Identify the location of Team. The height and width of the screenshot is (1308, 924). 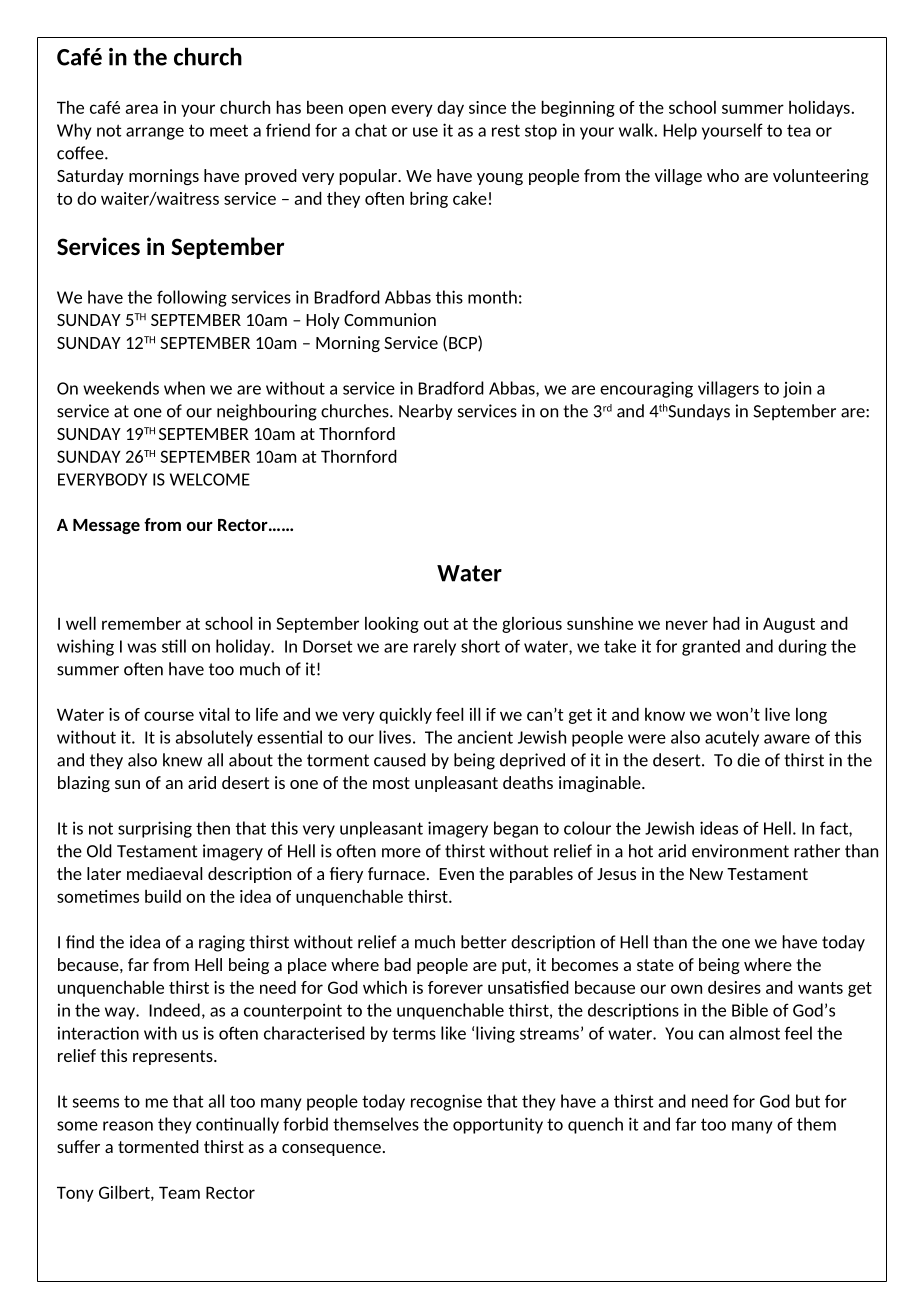
(179, 1192).
